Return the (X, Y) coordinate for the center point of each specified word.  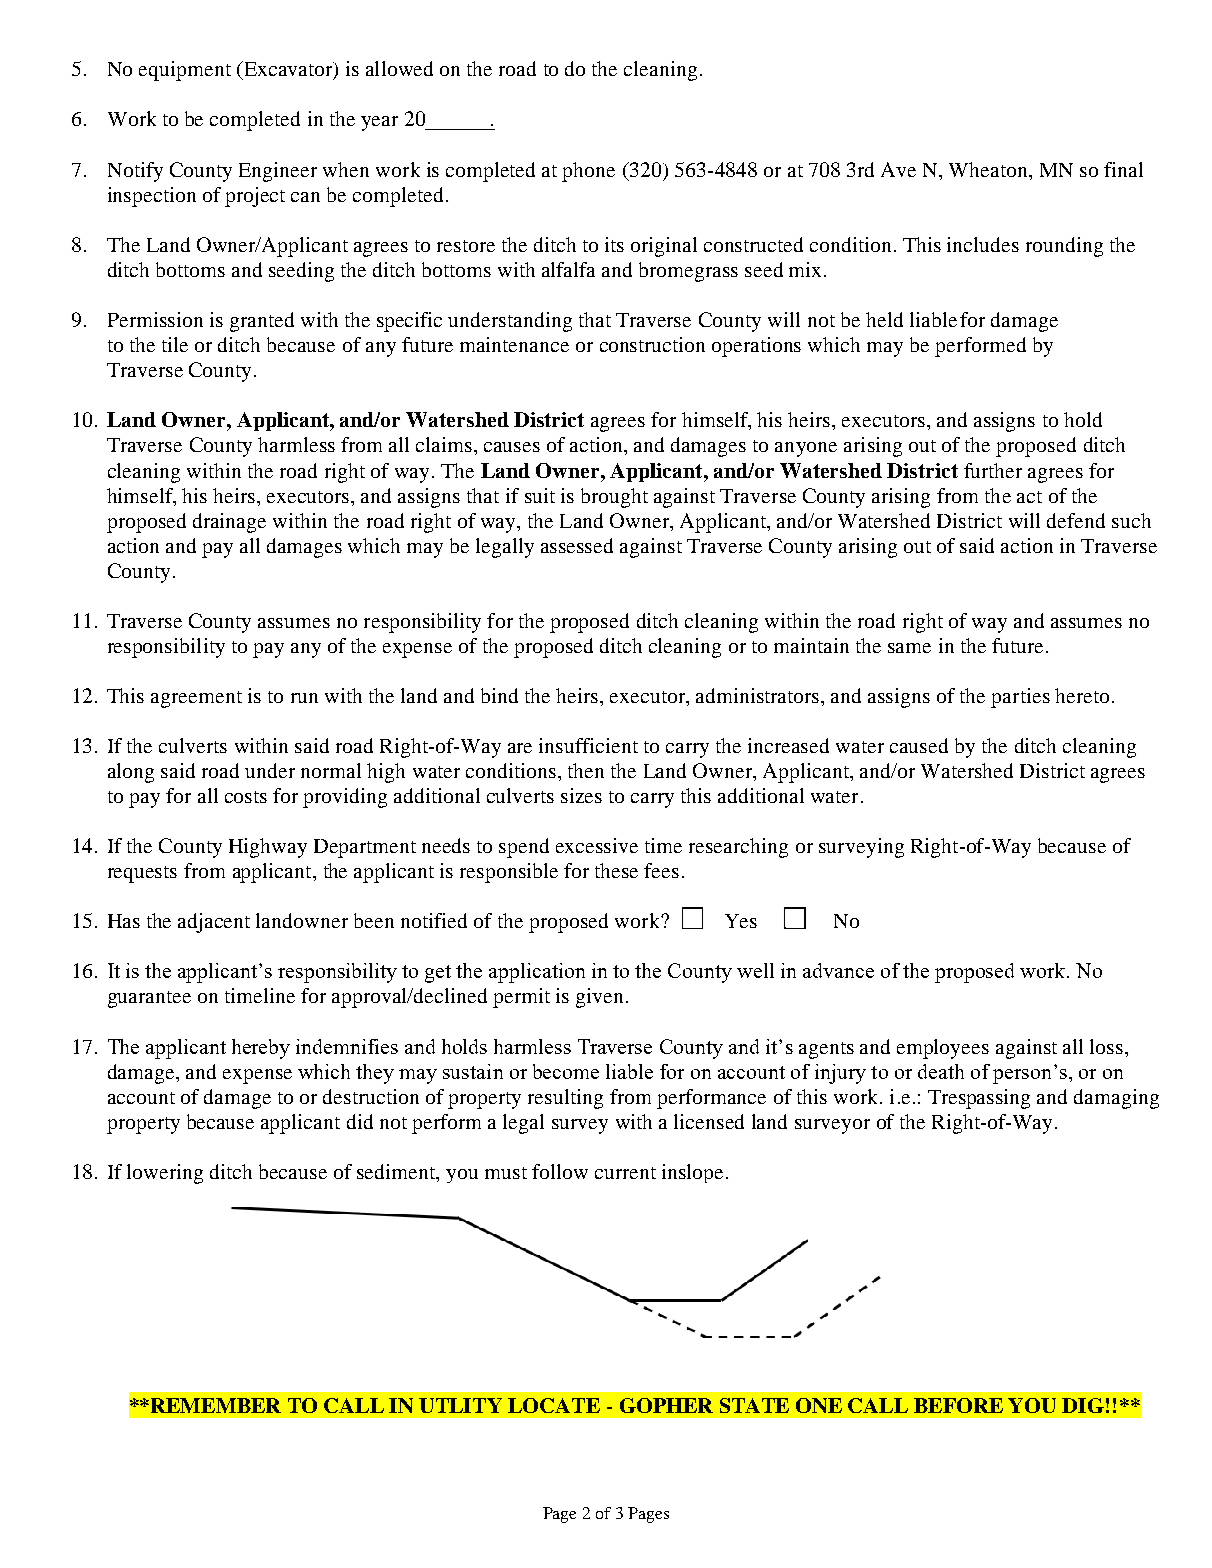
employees (943, 1049)
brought (614, 498)
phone (588, 172)
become (566, 1071)
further (993, 470)
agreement (196, 699)
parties (1020, 698)
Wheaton (989, 169)
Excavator (288, 69)
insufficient (588, 745)
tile (175, 344)
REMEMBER (216, 1405)
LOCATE (554, 1405)
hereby (261, 1049)
